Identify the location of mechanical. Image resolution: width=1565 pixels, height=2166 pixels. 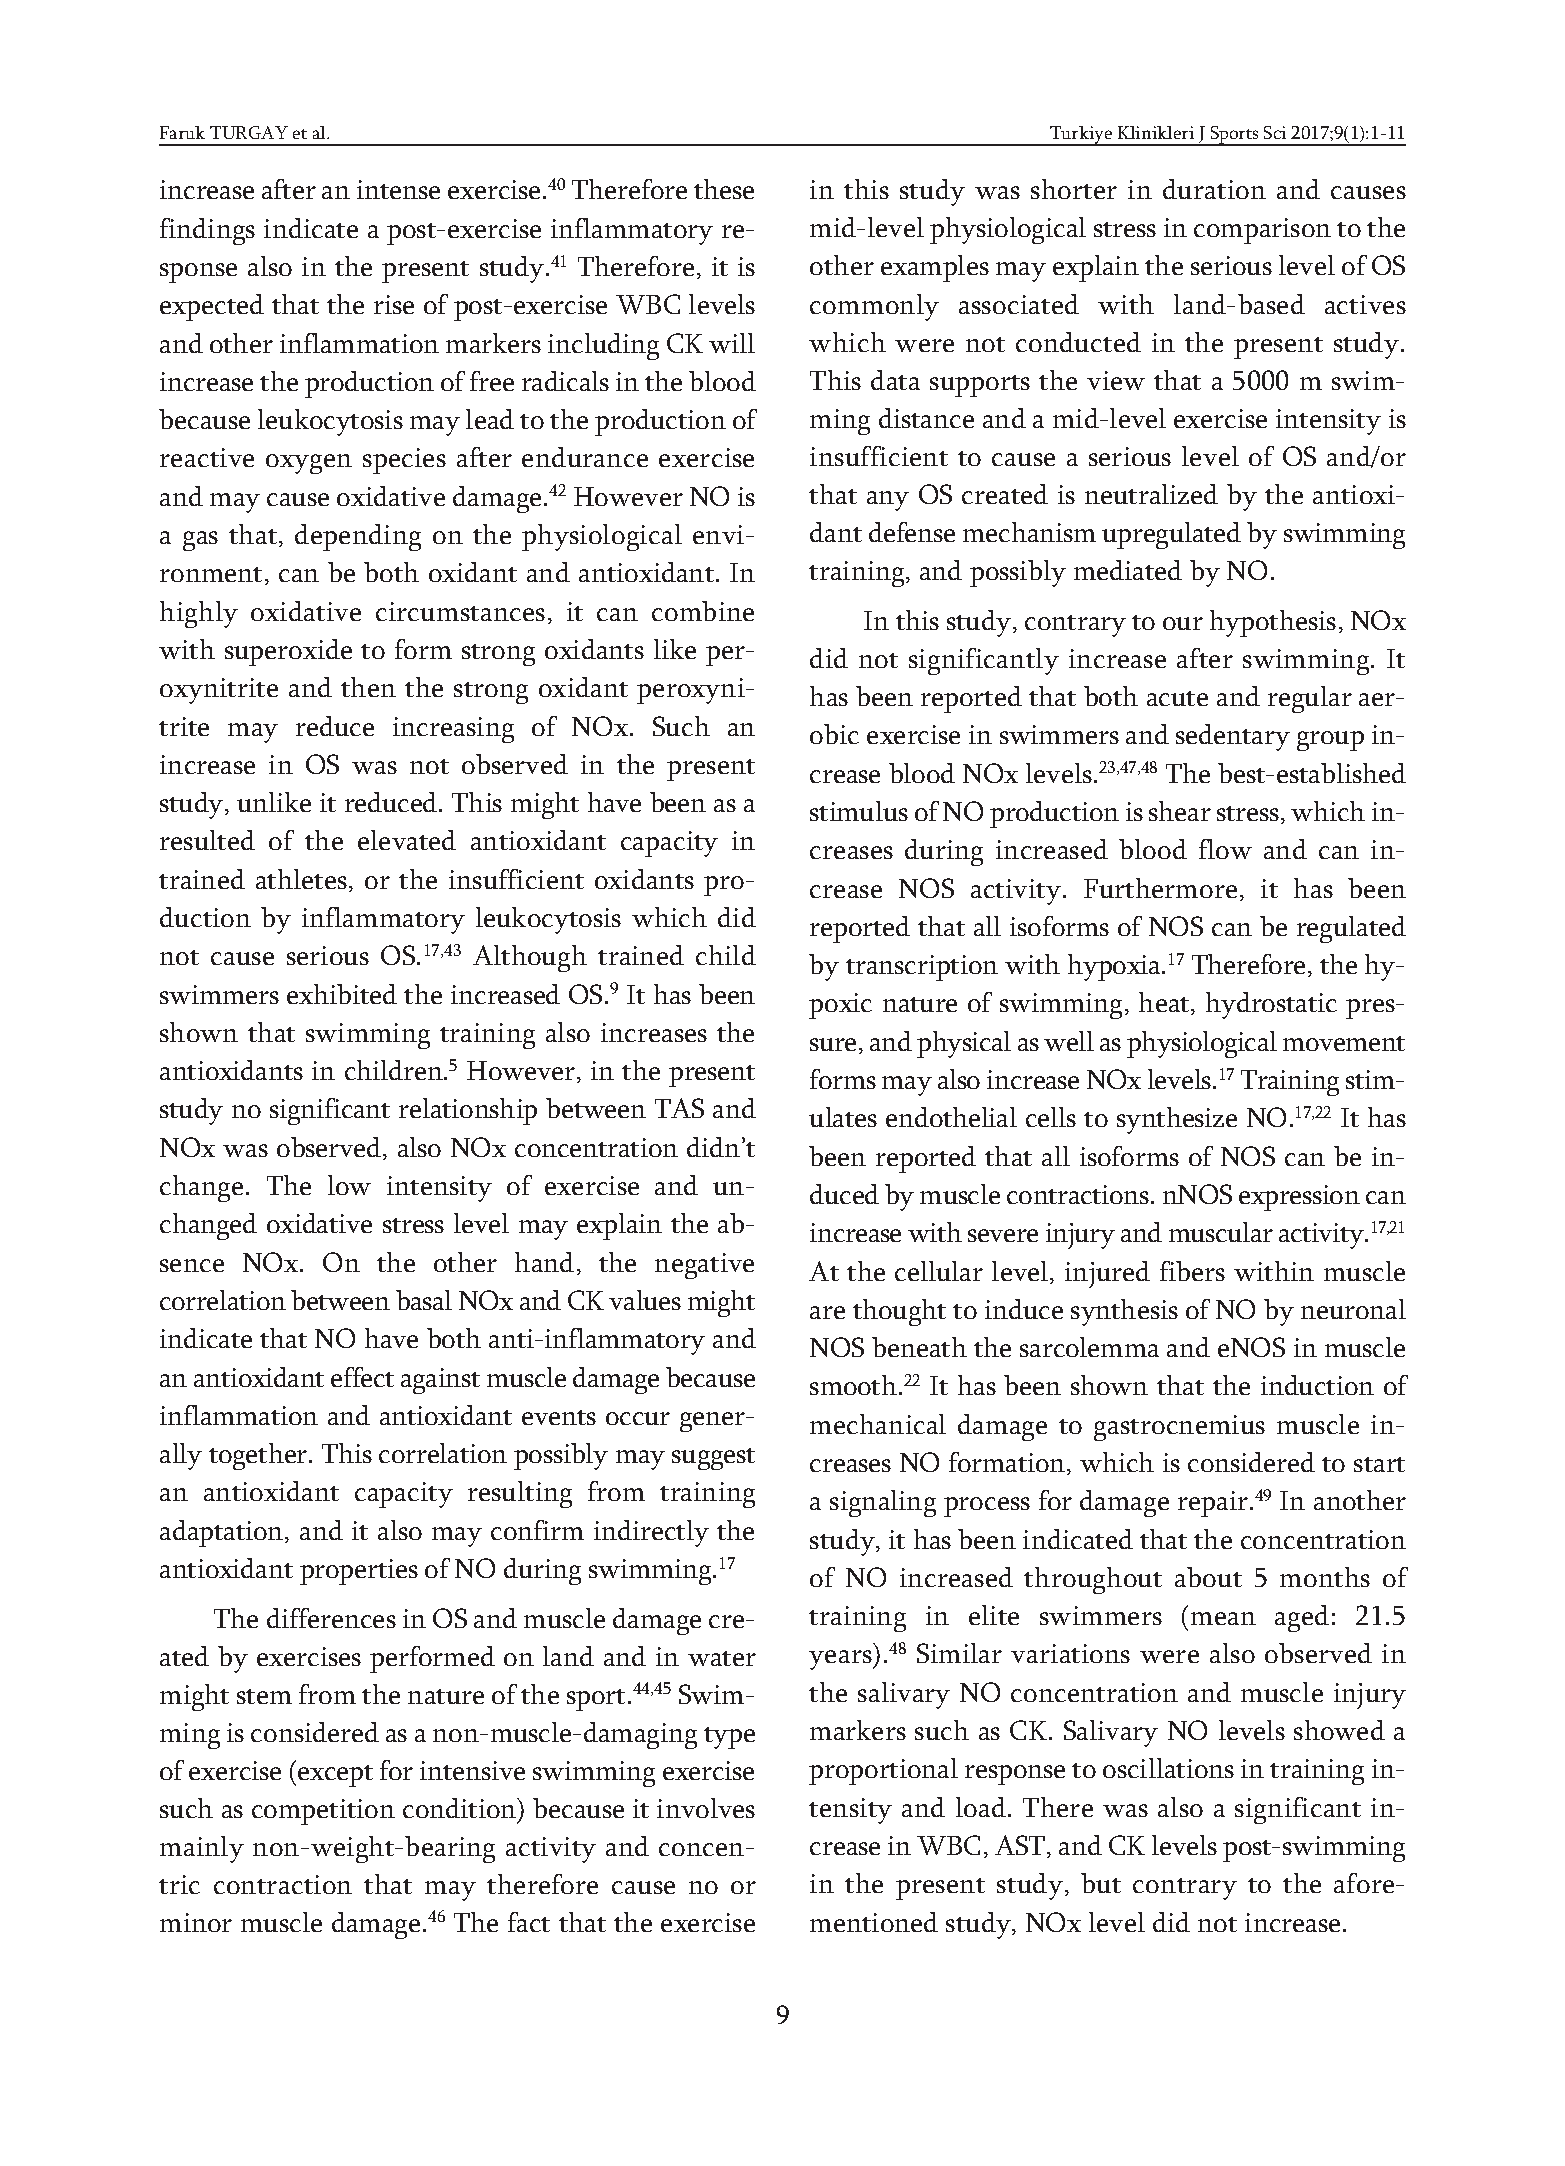
(878, 1424).
